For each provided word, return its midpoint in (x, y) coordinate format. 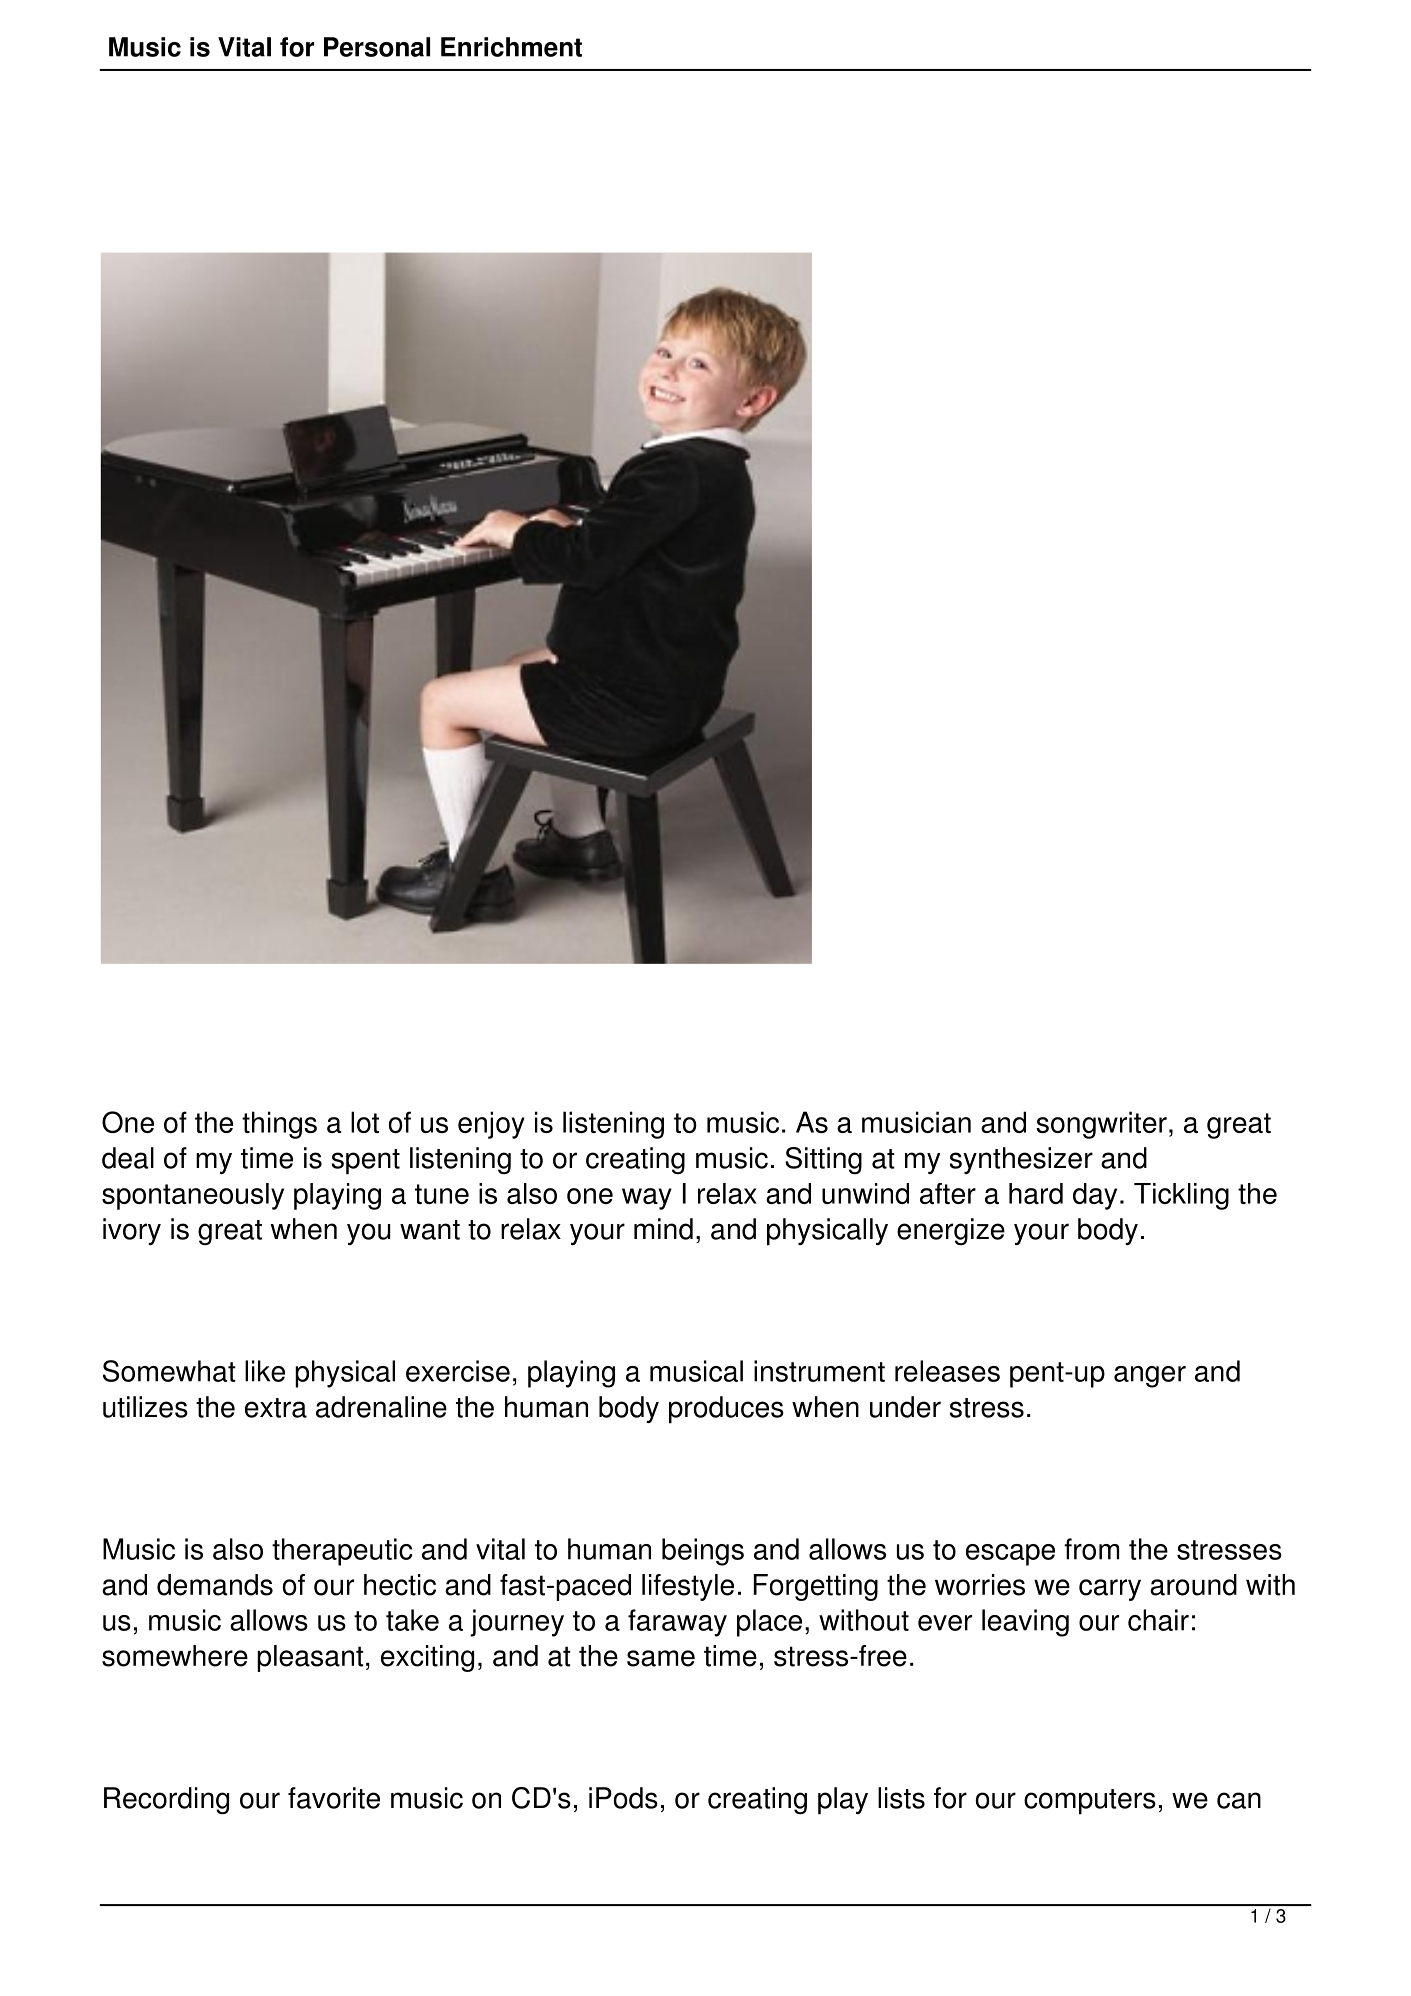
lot (365, 1122)
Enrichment (511, 47)
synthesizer (1021, 1160)
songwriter (1101, 1125)
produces (726, 1410)
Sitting (823, 1160)
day (1095, 1196)
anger (1150, 1377)
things (279, 1125)
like (265, 1371)
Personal (377, 47)
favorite (334, 1798)
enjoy (491, 1125)
